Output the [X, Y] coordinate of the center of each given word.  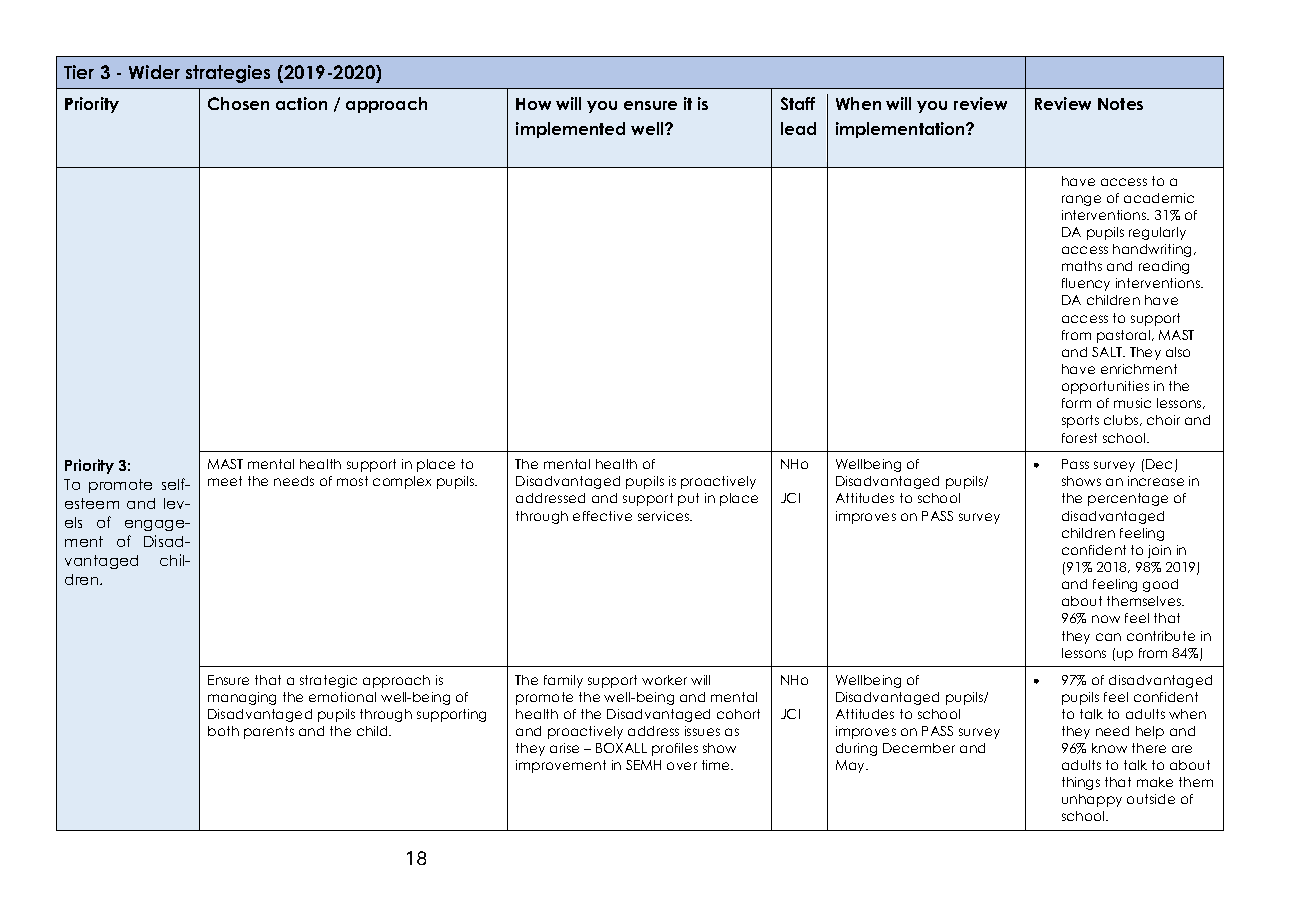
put [688, 499]
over [682, 766]
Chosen [238, 103]
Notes [1120, 104]
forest [1079, 438]
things [1081, 783]
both [223, 731]
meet [225, 481]
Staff [798, 103]
